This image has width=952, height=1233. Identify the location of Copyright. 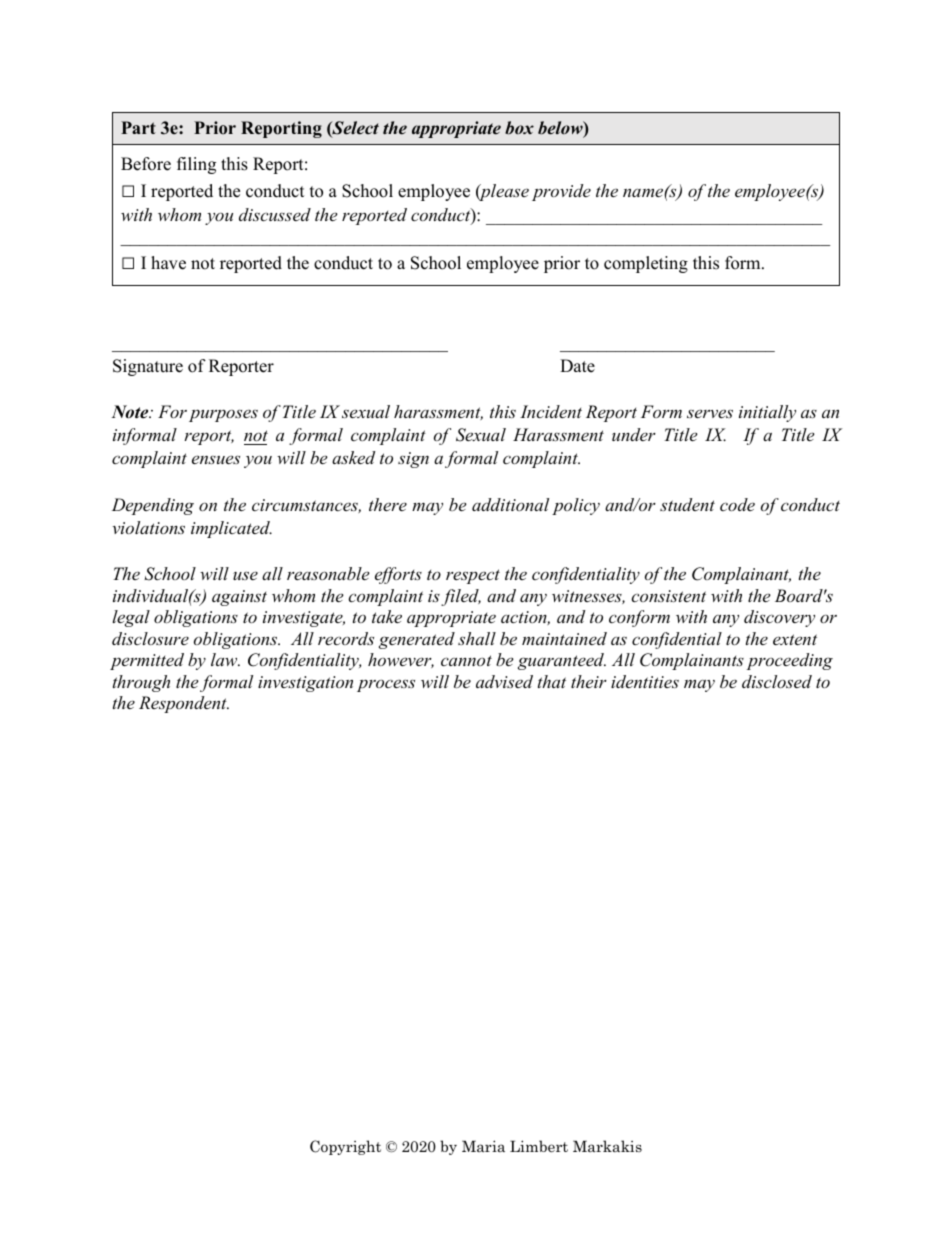
(345, 1147).
